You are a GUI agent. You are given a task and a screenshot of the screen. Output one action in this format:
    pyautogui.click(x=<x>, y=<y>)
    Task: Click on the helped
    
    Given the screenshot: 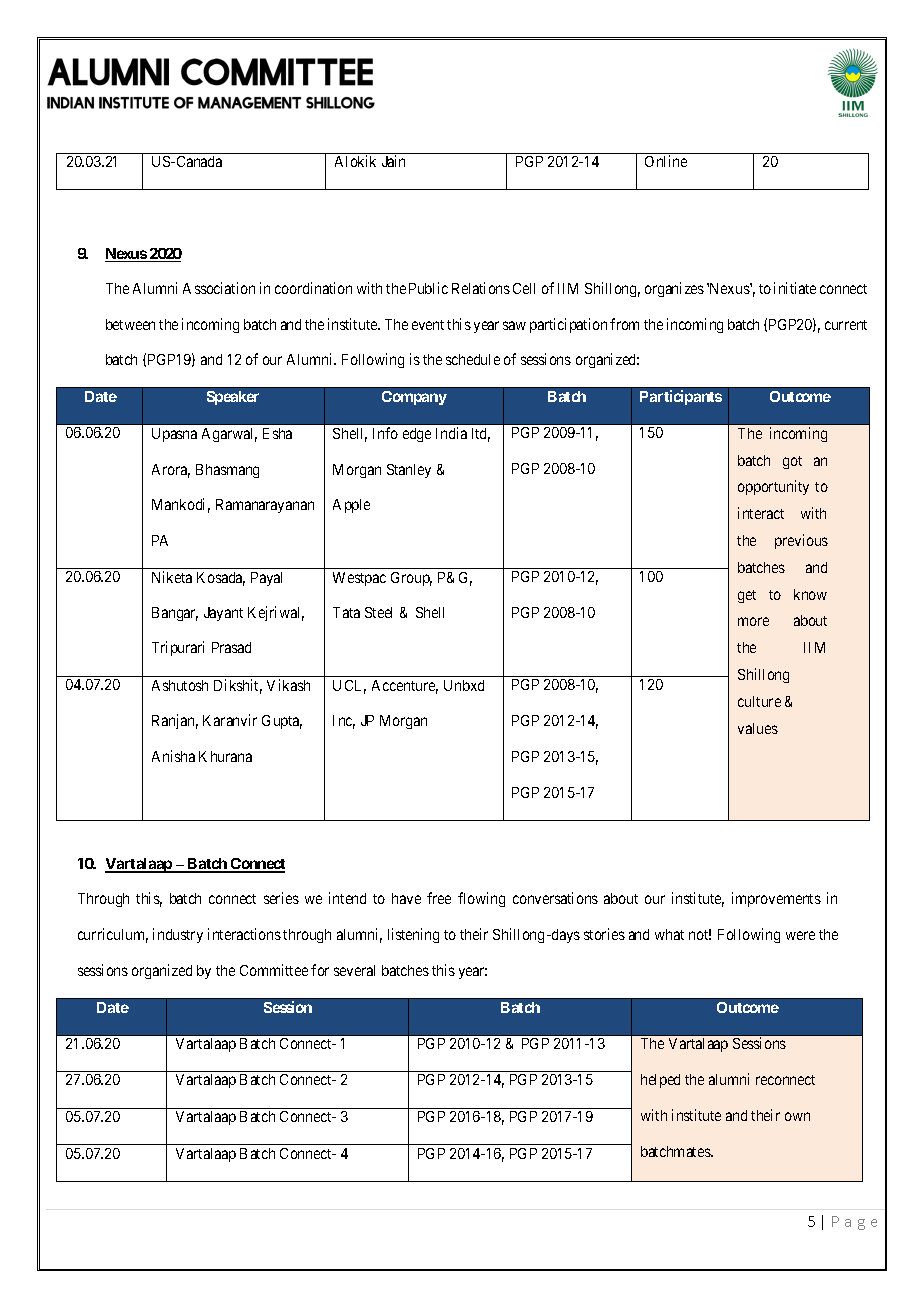 What is the action you would take?
    pyautogui.click(x=660, y=1081)
